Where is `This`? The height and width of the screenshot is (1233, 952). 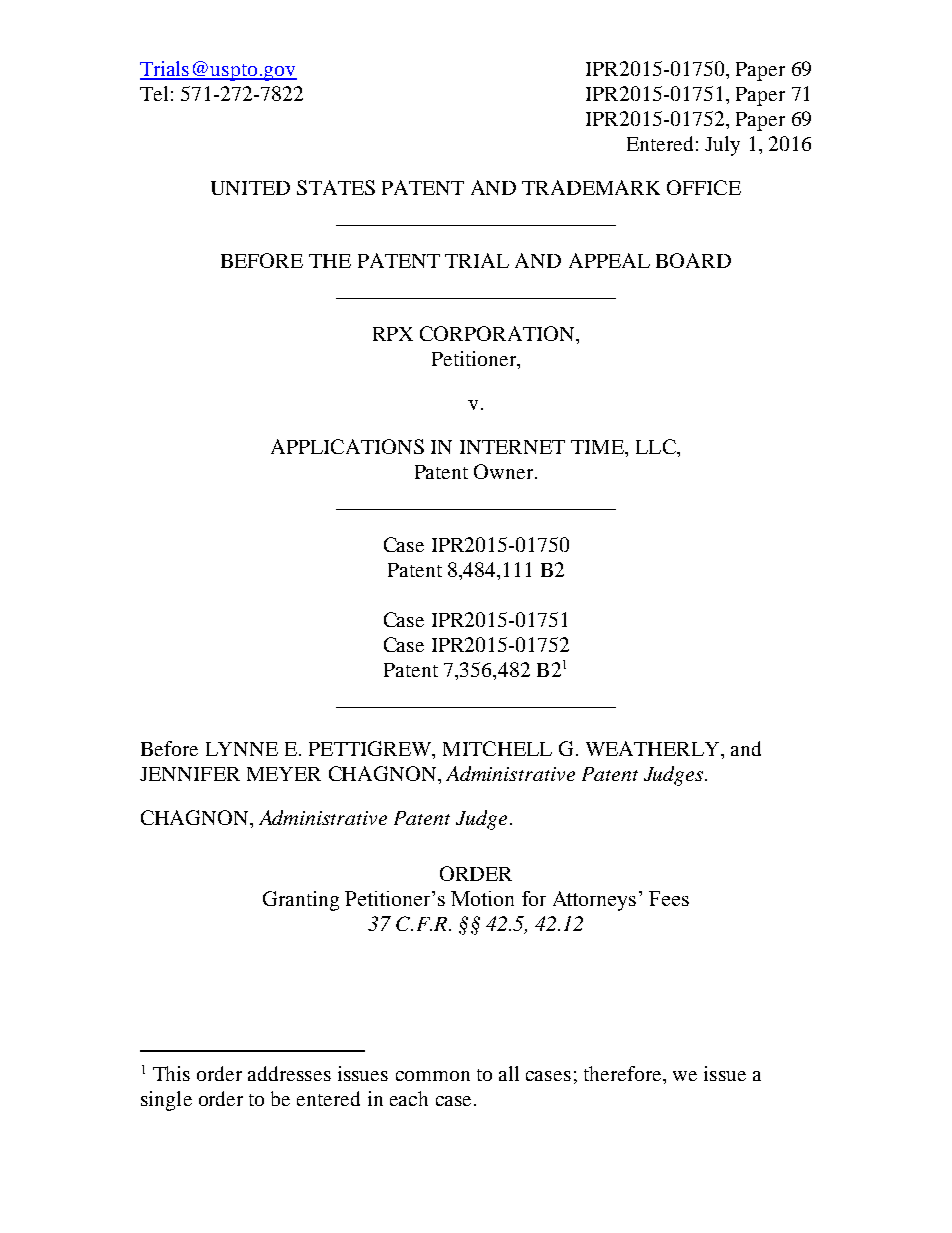 This is located at coordinates (171, 1073).
